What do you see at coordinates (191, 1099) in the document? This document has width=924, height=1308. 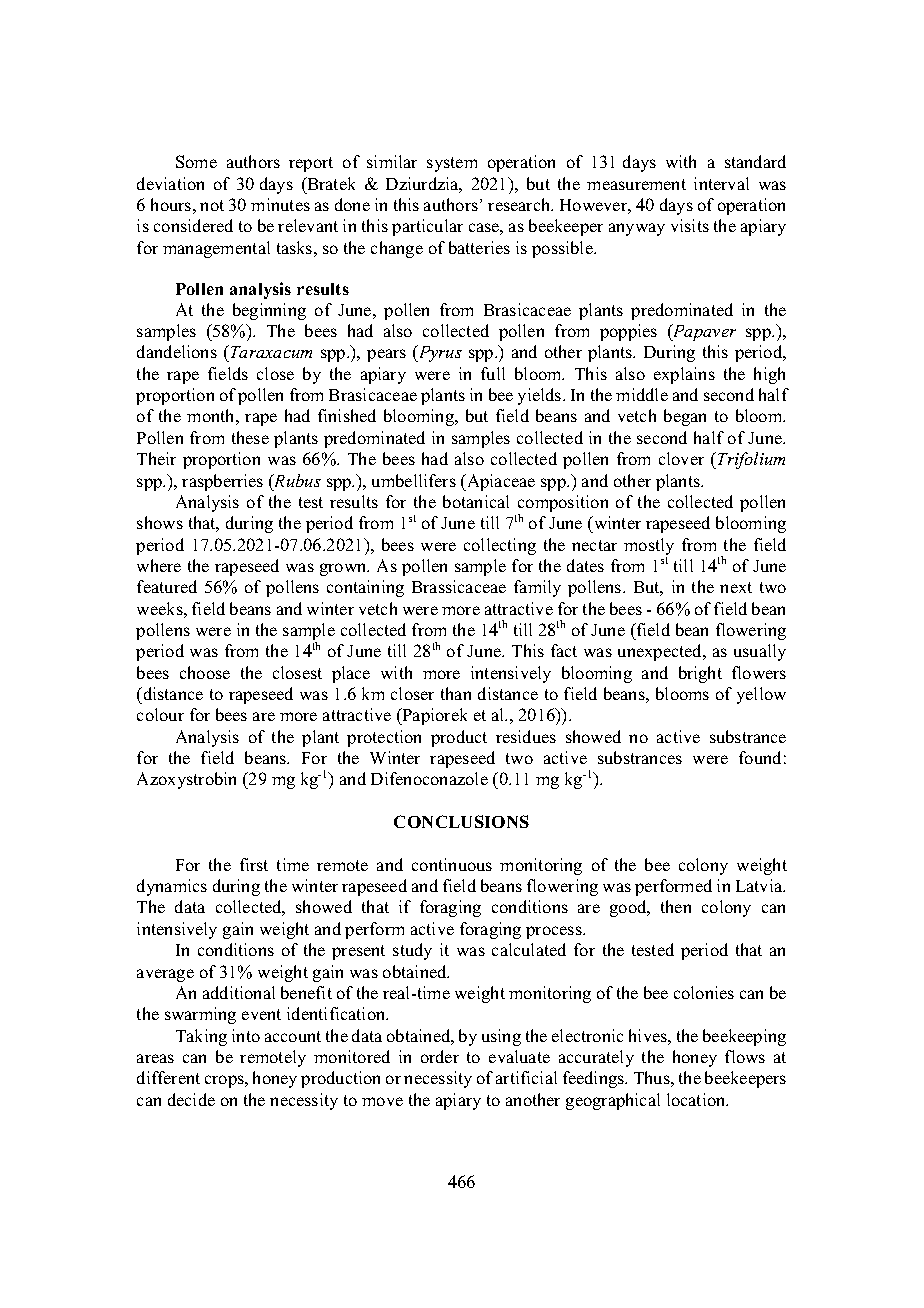 I see `decide` at bounding box center [191, 1099].
